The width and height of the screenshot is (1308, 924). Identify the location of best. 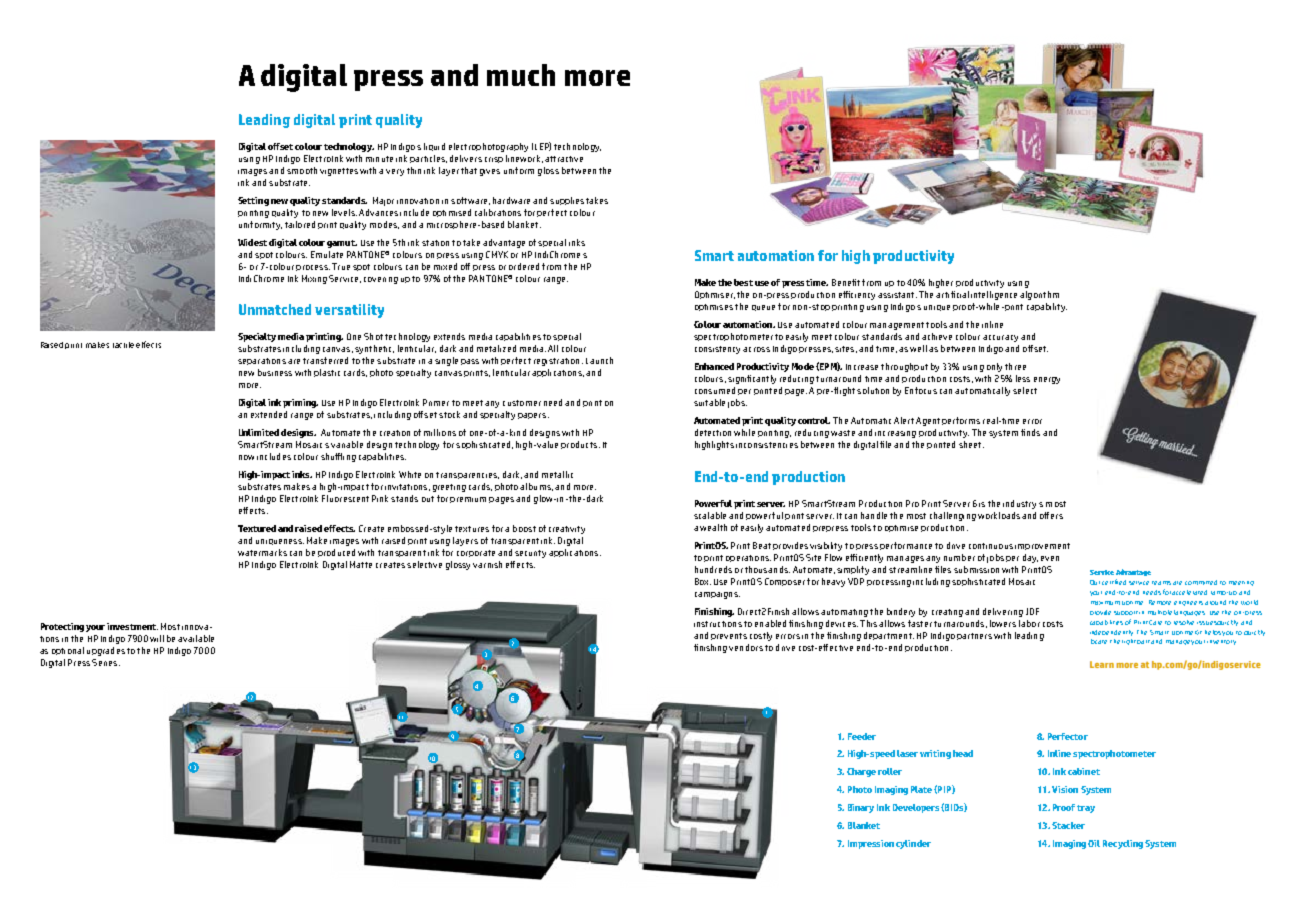
(743, 282).
